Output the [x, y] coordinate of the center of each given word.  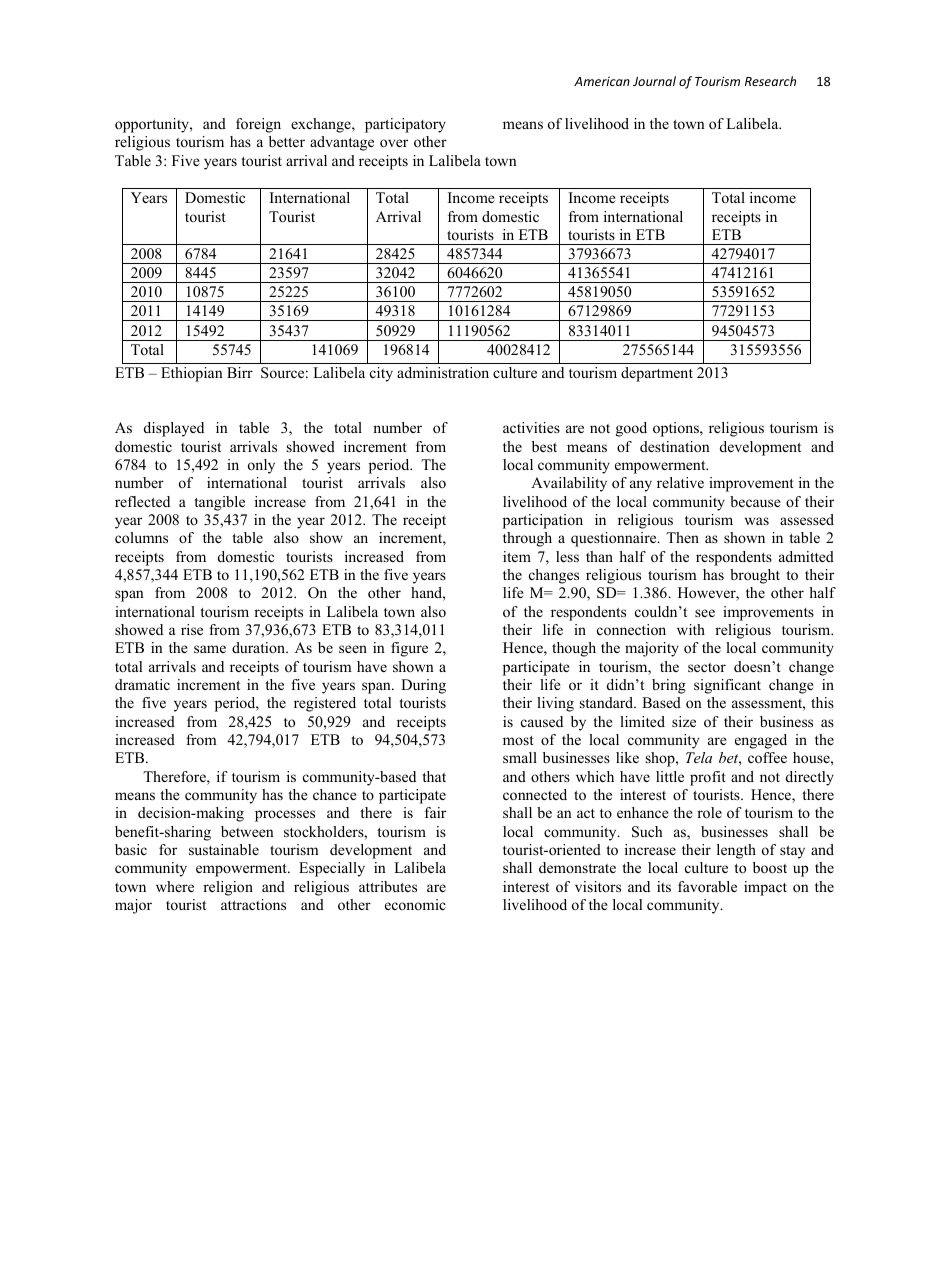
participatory [405, 125]
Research [770, 81]
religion [228, 888]
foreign [258, 125]
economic [415, 904]
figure [409, 649]
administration [443, 372]
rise [192, 629]
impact [765, 888]
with [691, 629]
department [657, 374]
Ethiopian [192, 374]
